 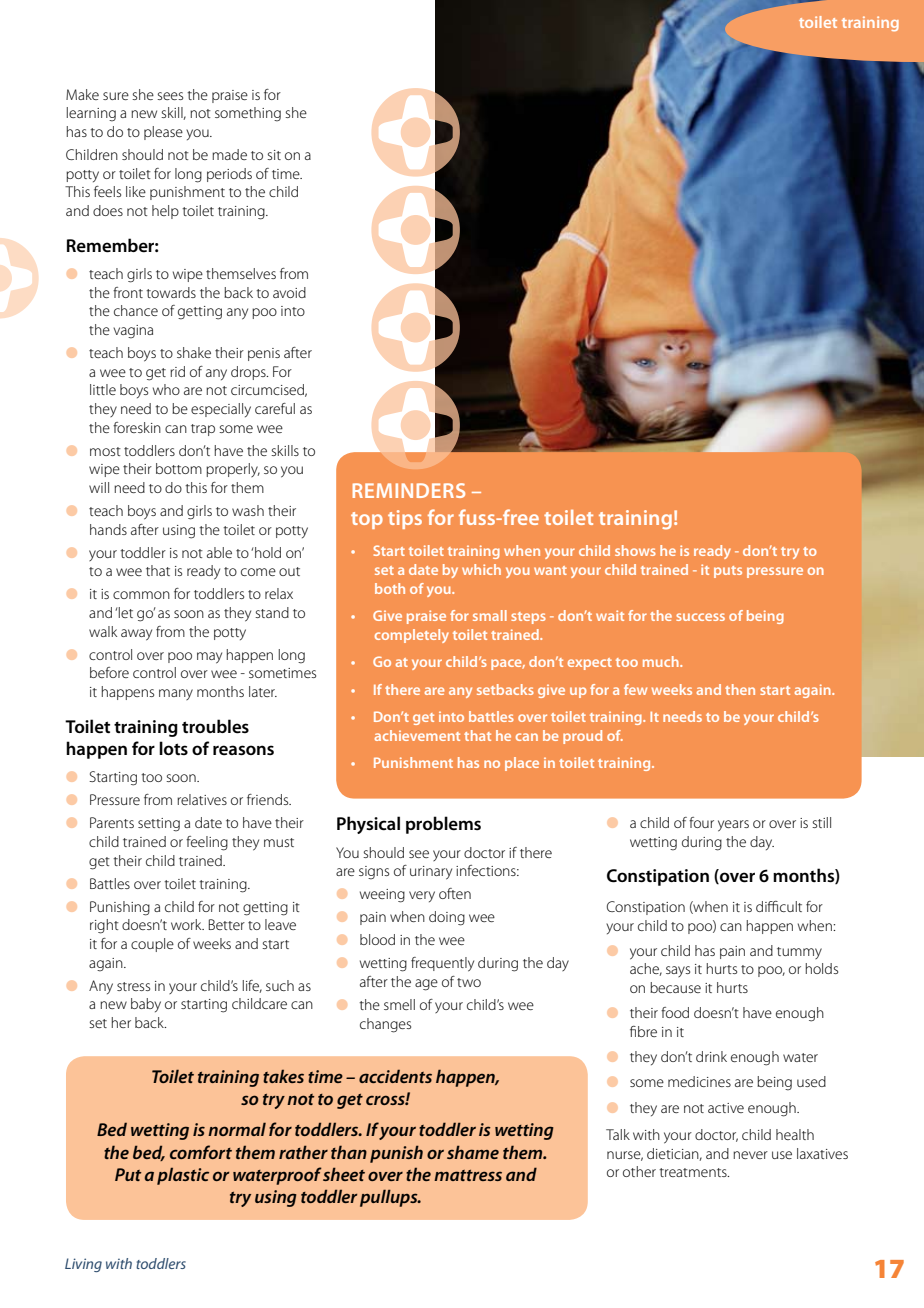 I want to click on then, so click(x=740, y=689).
